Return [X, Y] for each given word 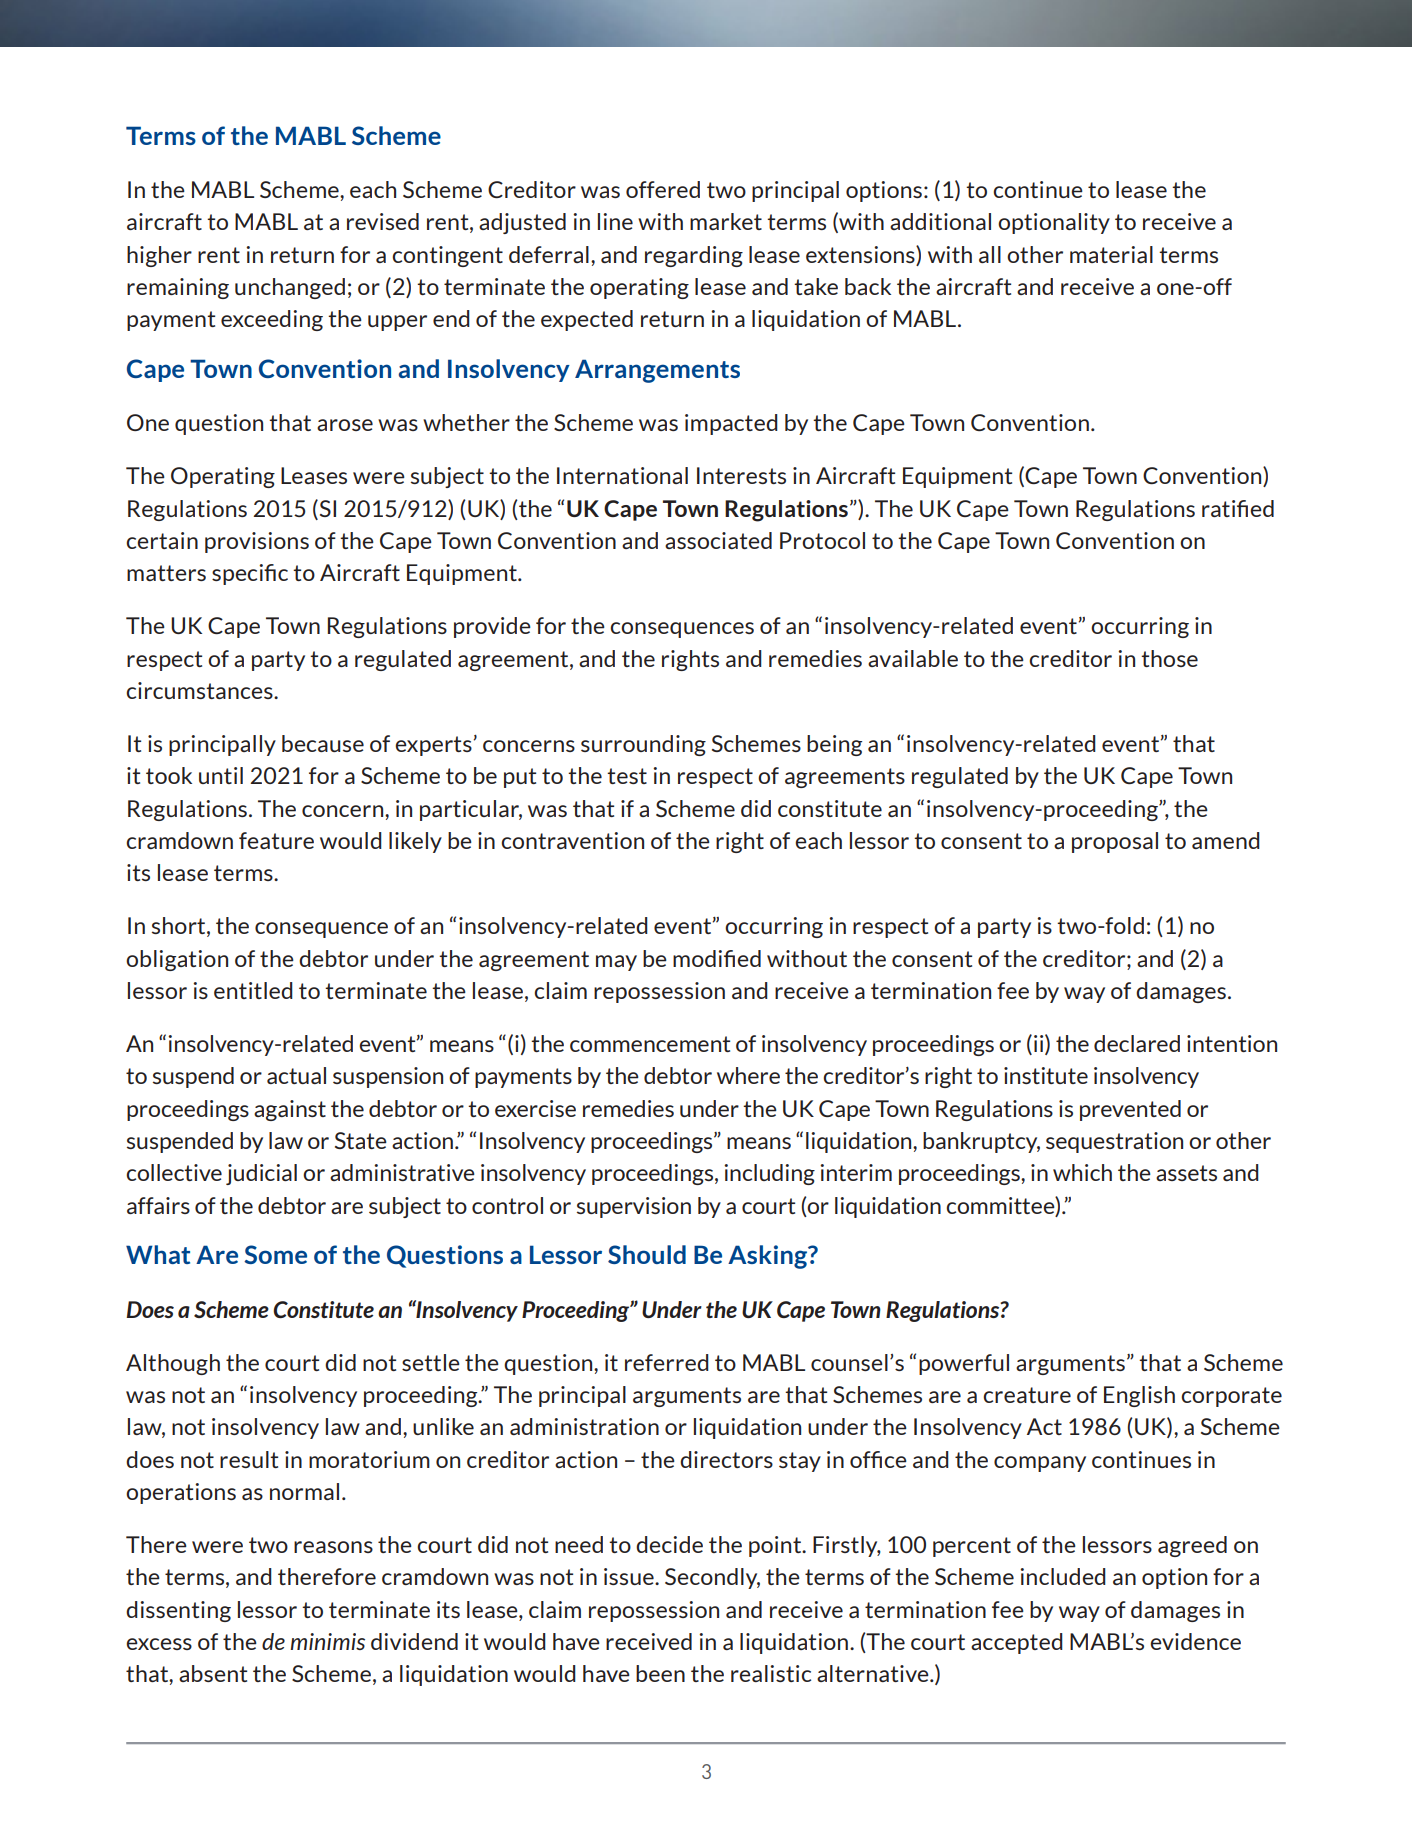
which [1082, 1172]
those [1169, 658]
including [769, 1174]
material [1111, 254]
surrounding [643, 745]
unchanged [290, 288]
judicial [261, 1174]
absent [213, 1673]
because [323, 743]
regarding [694, 256]
